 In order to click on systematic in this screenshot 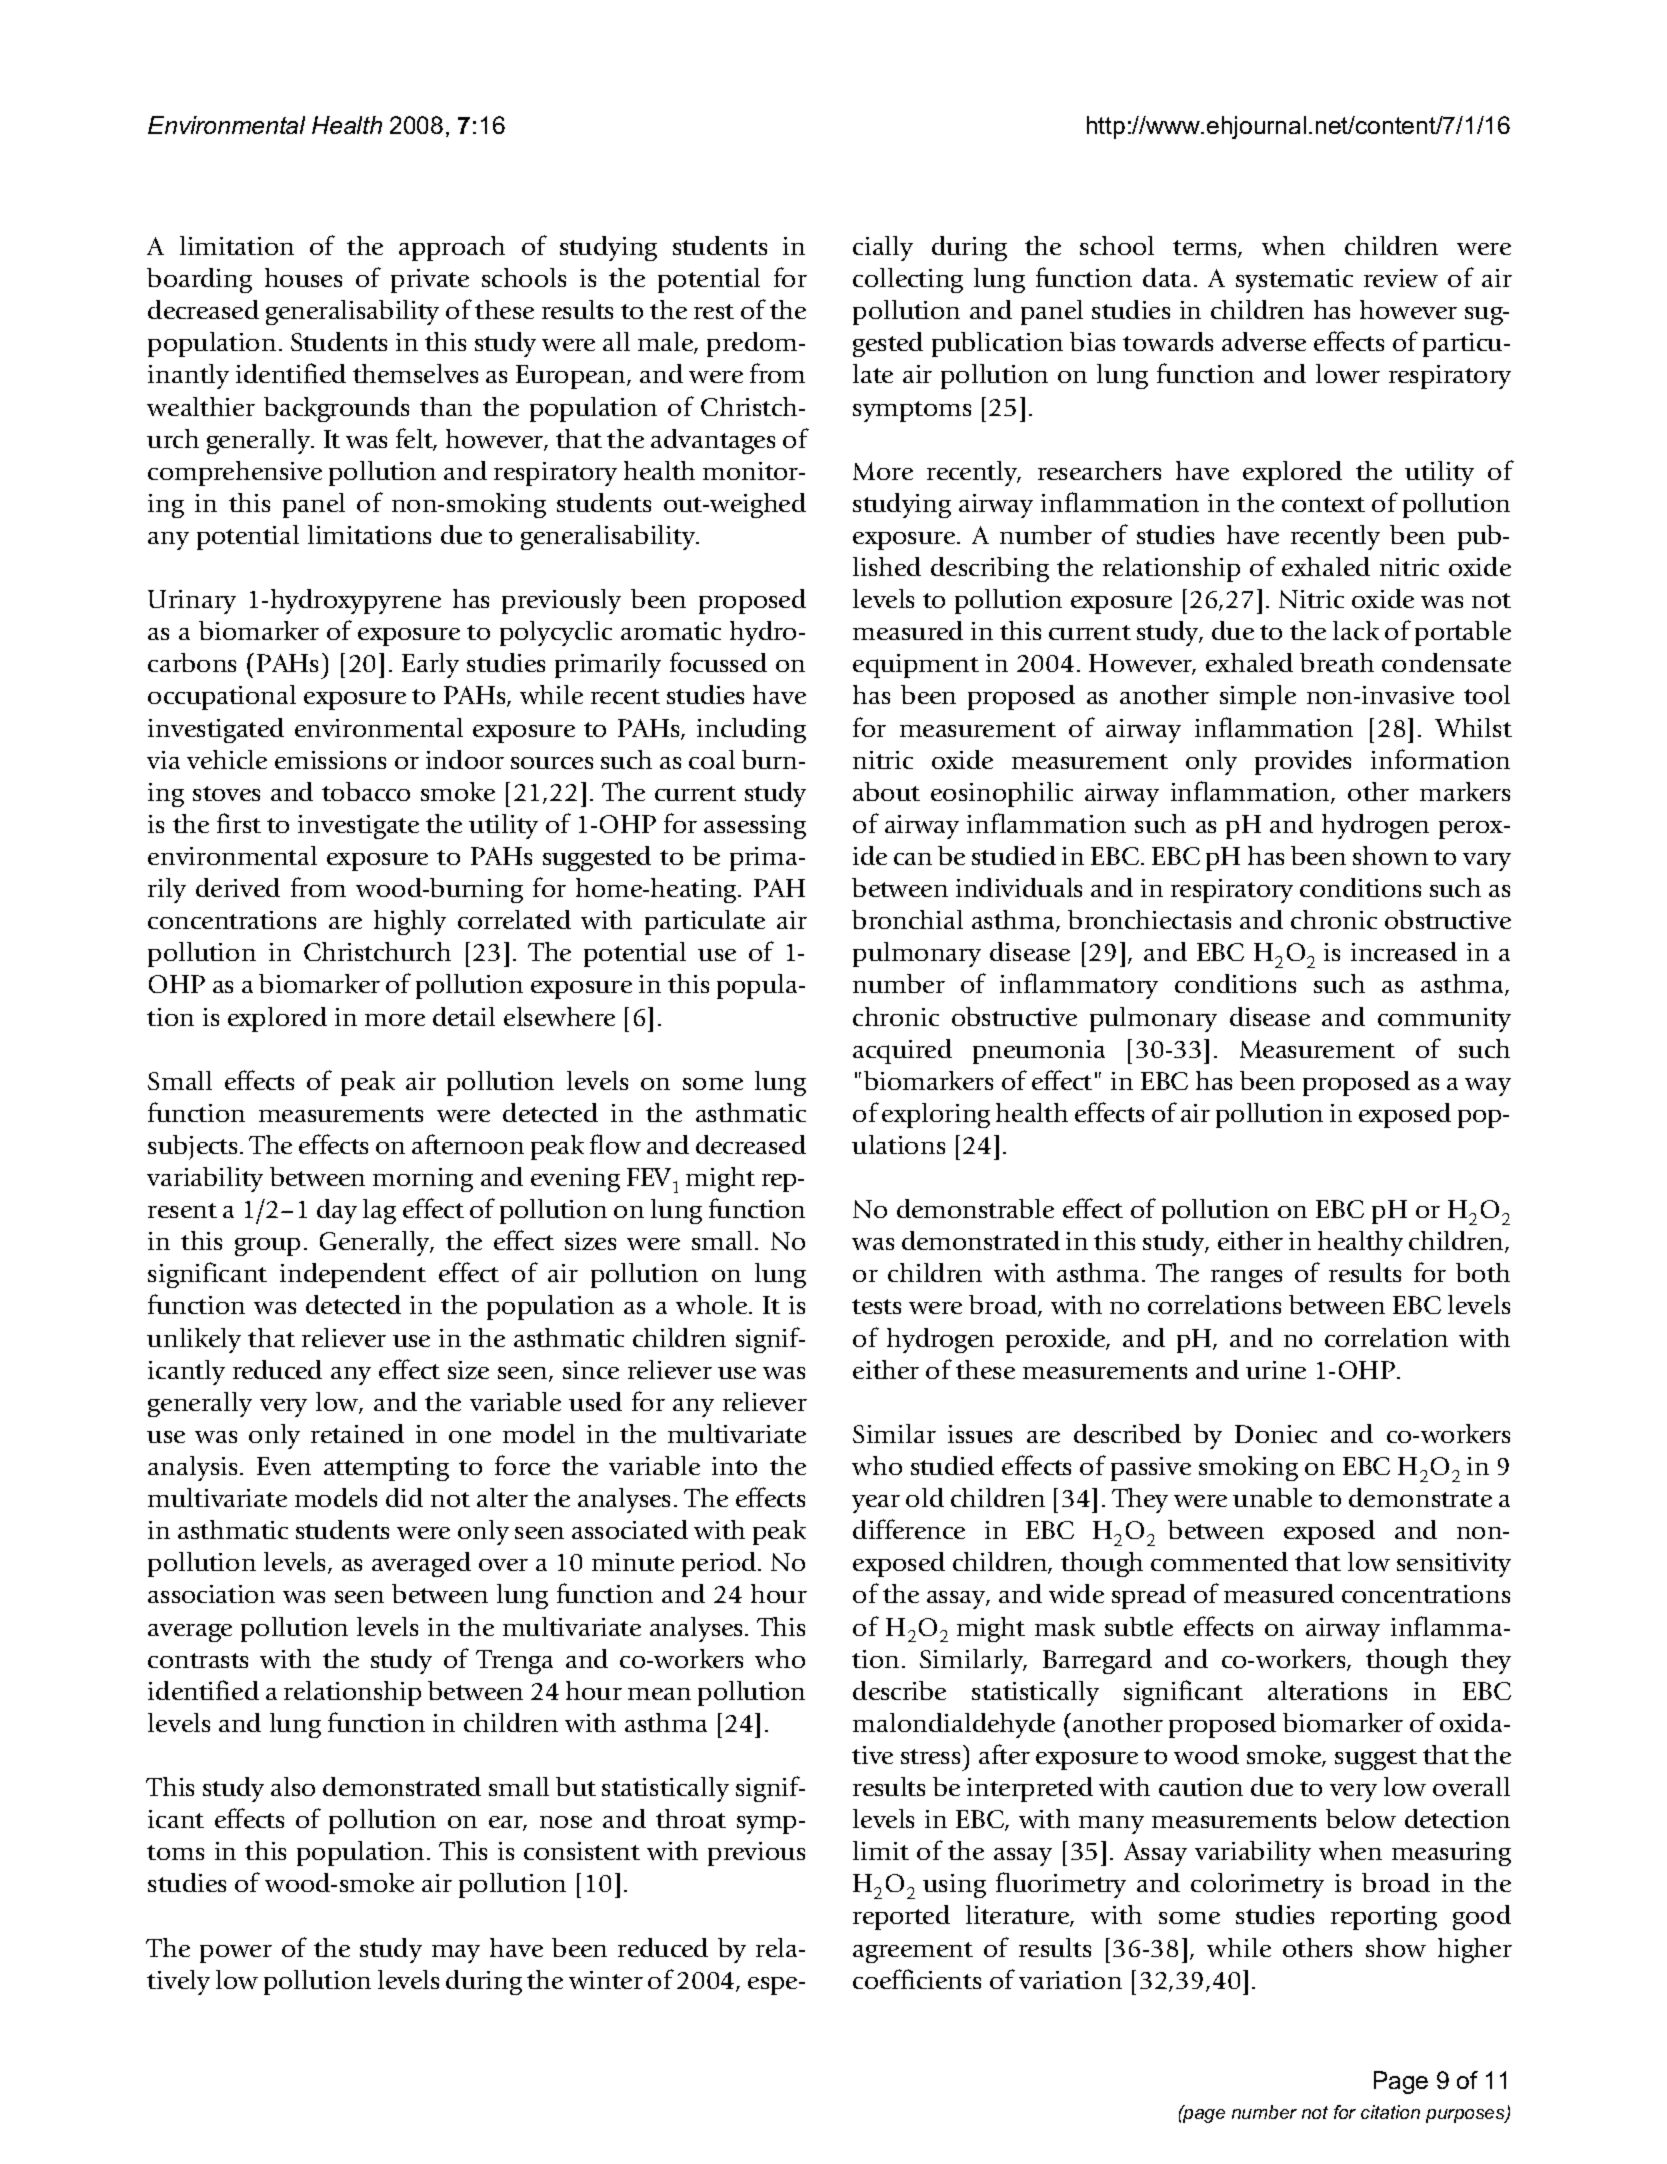, I will do `click(1294, 281)`.
